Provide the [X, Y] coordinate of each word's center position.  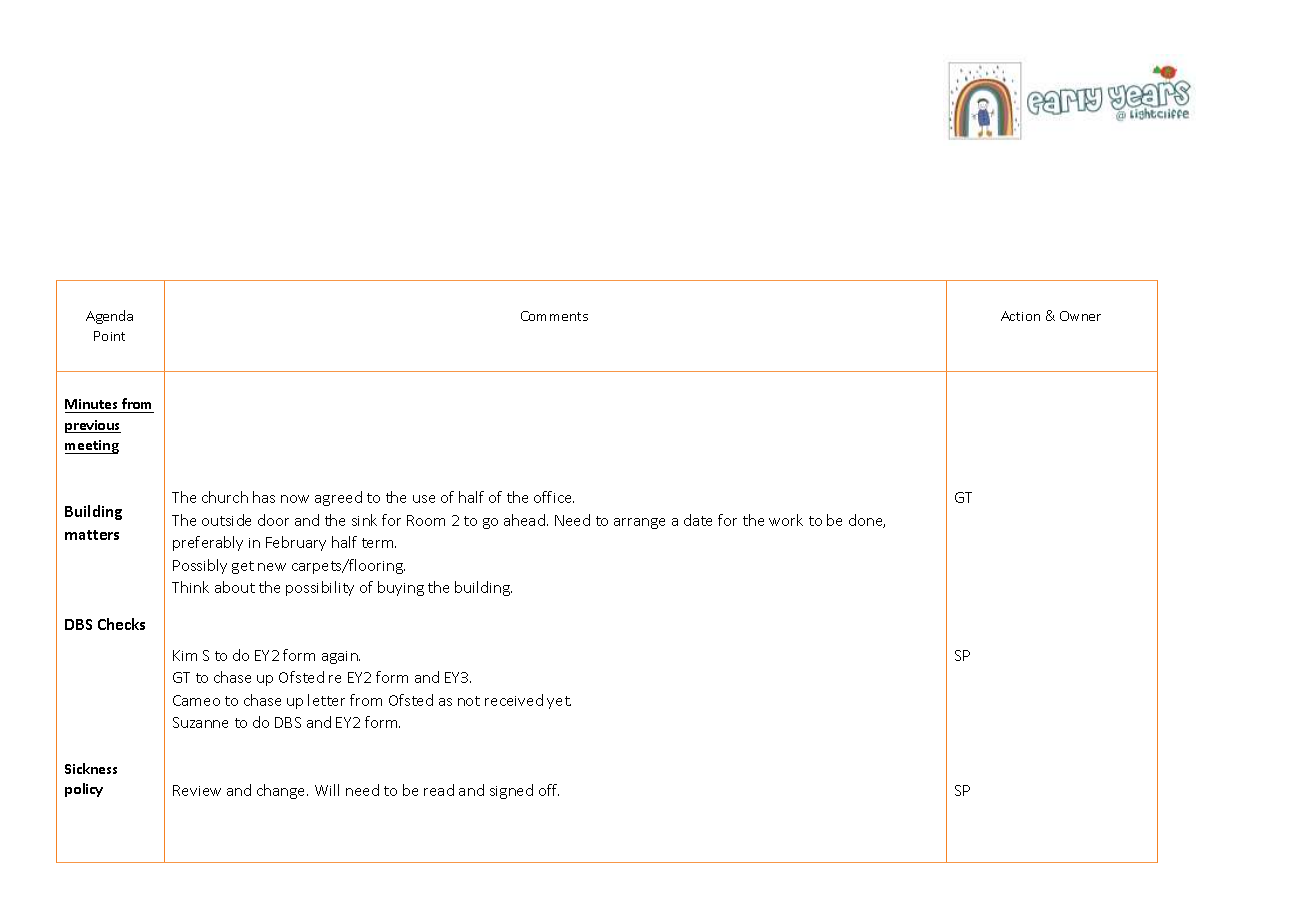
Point [109, 336]
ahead [524, 520]
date [698, 520]
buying [401, 588]
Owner [1080, 316]
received [514, 700]
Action [1020, 316]
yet [559, 702]
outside [226, 520]
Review [197, 790]
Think [190, 587]
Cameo [196, 700]
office [554, 497]
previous [93, 426]
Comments [554, 316]
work [786, 520]
